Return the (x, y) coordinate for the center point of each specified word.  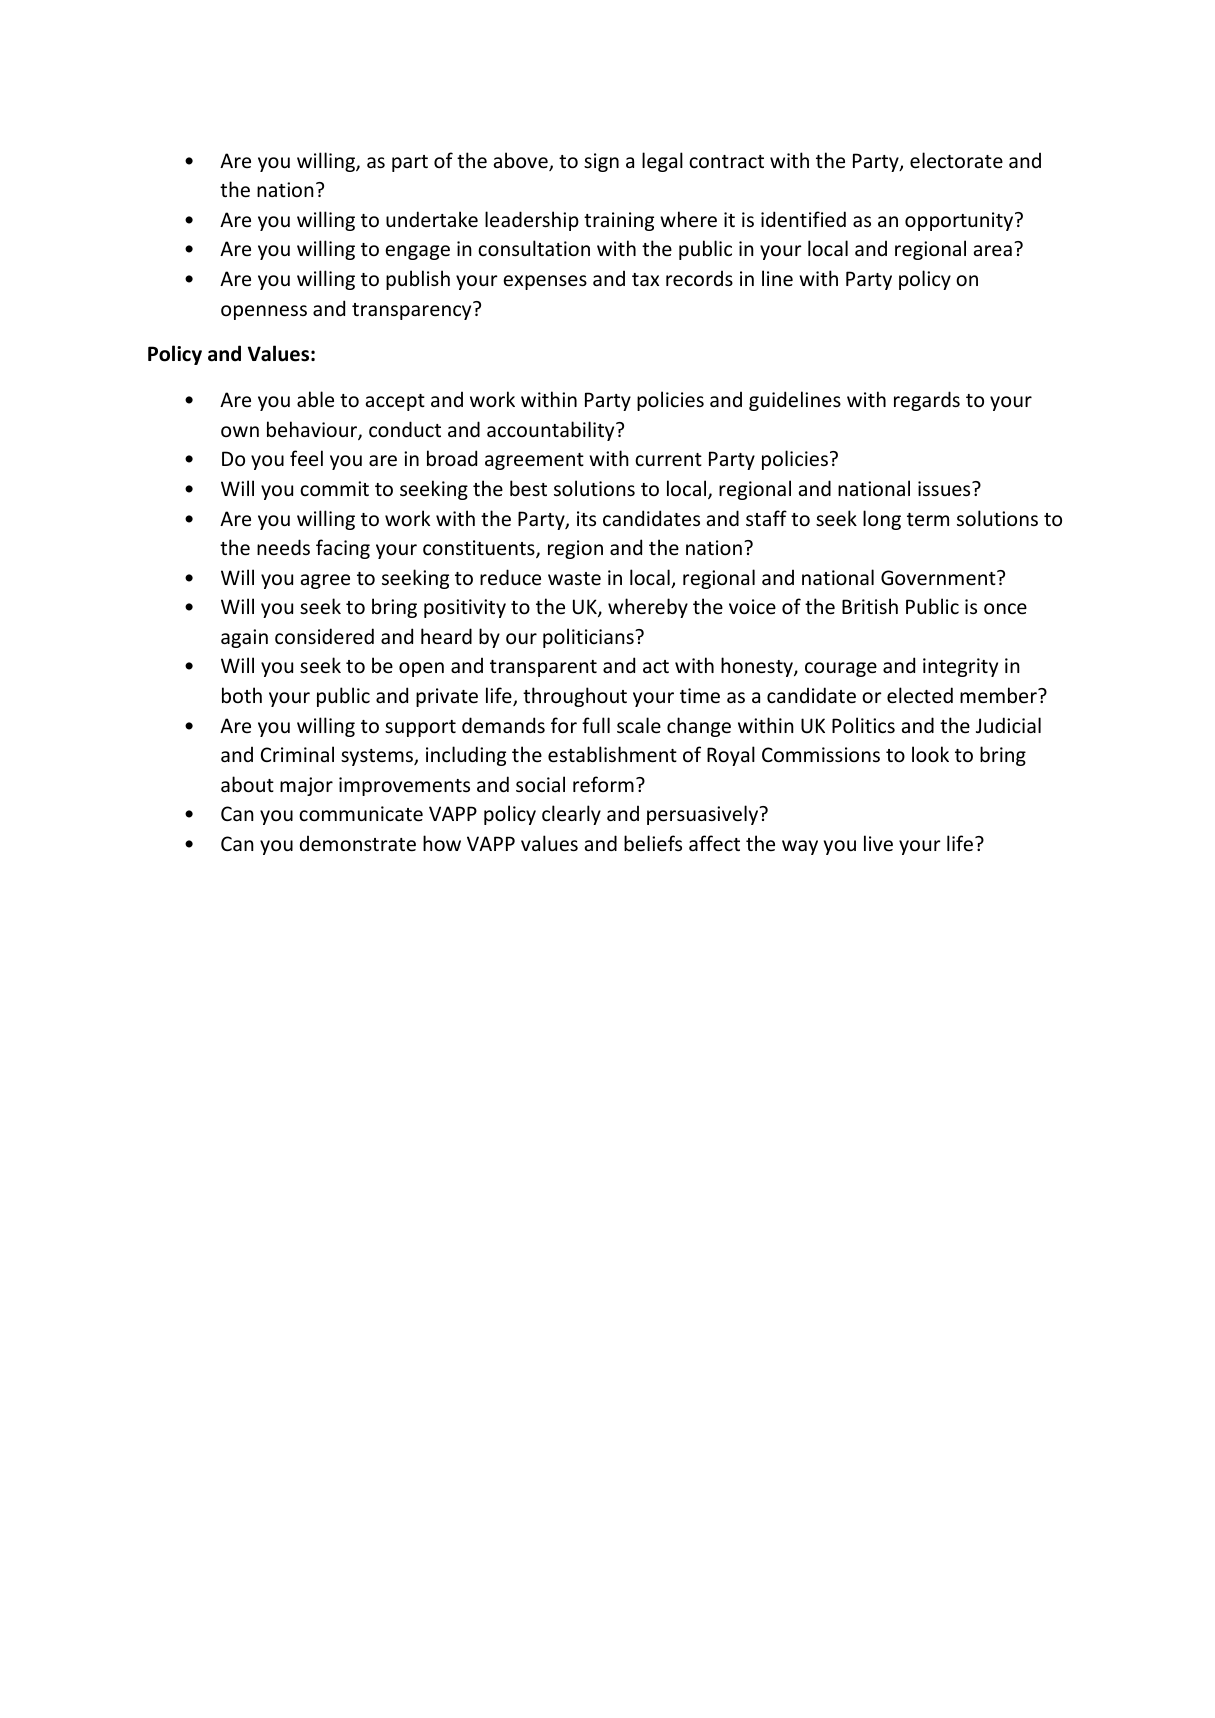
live (878, 843)
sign (601, 162)
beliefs (653, 843)
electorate (956, 160)
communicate (361, 814)
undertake (432, 219)
